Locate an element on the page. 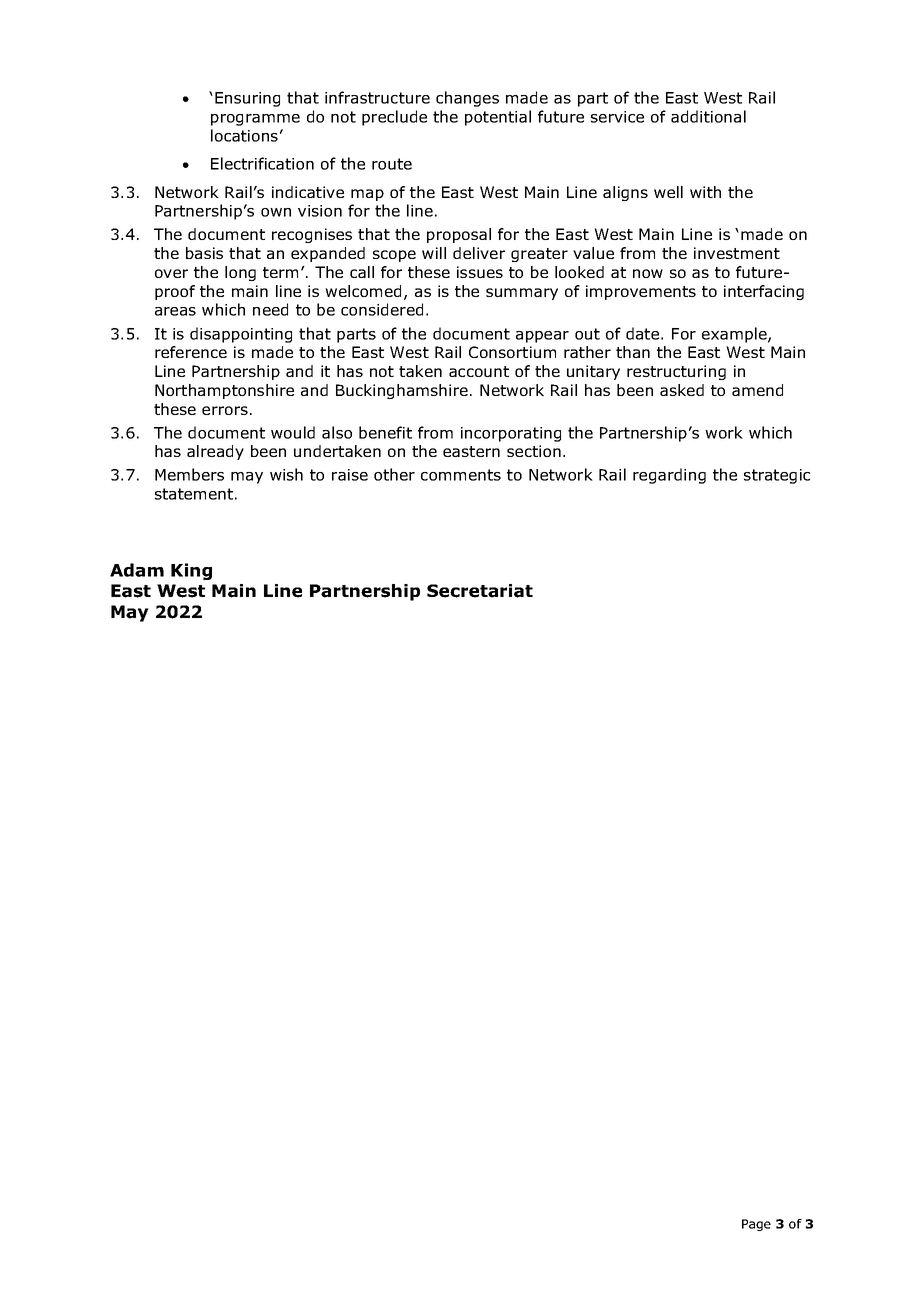  statement is located at coordinates (194, 494).
